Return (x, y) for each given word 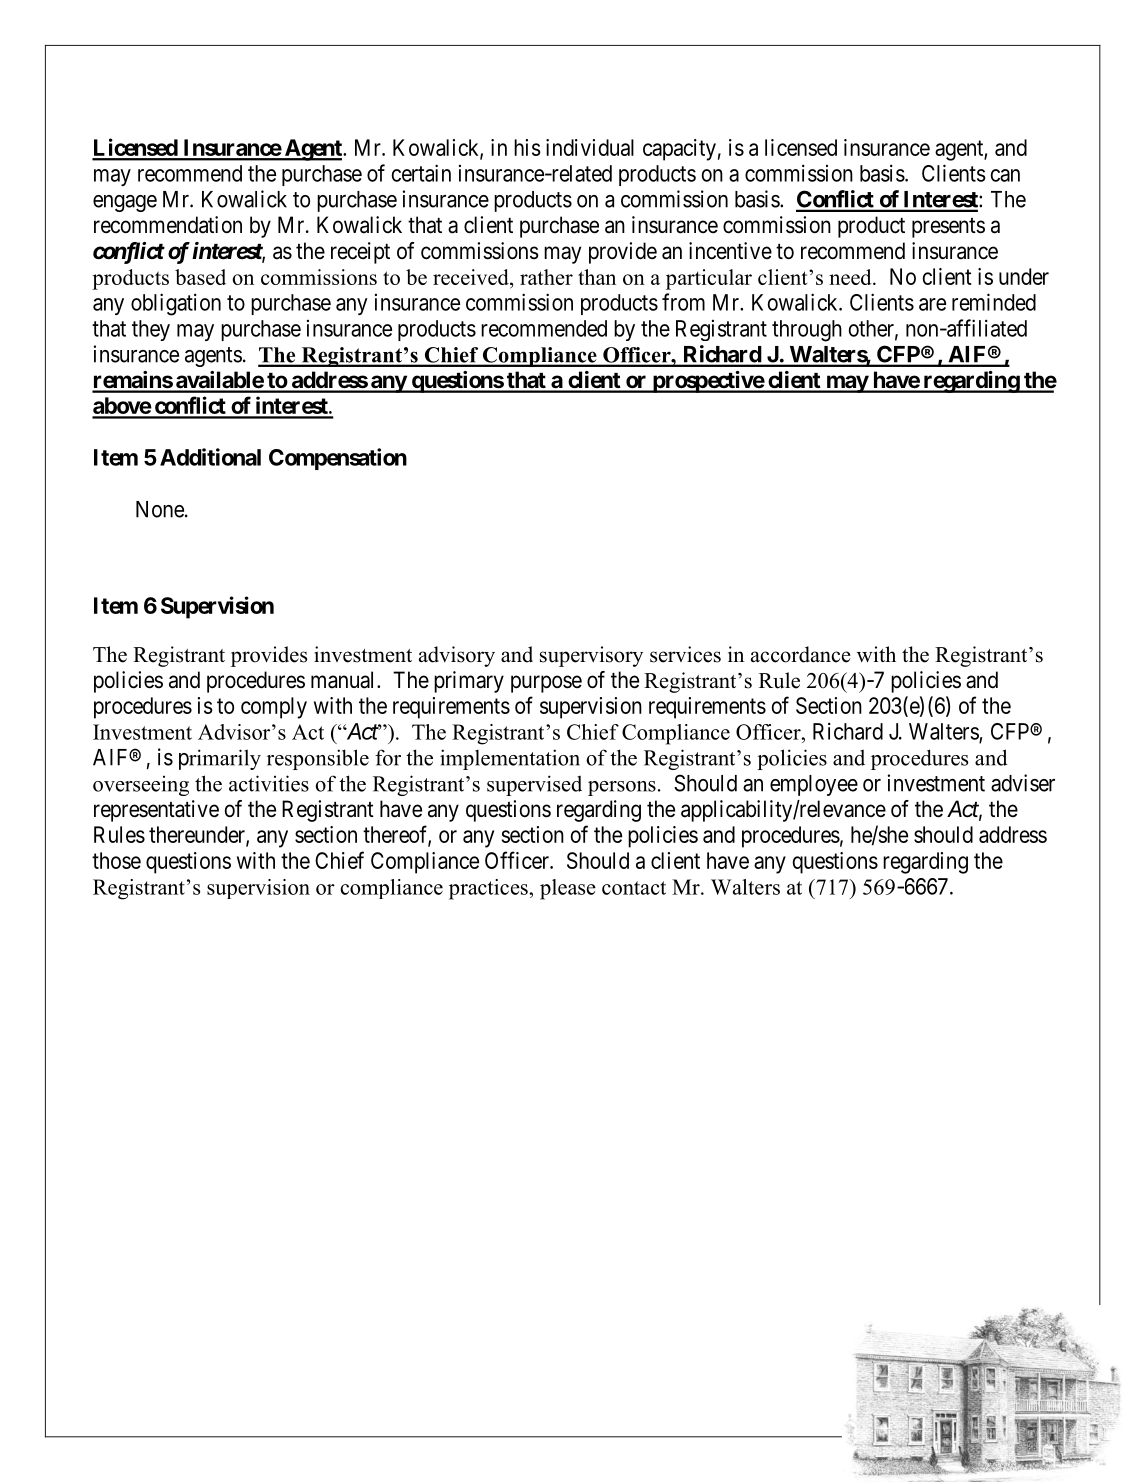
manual (344, 680)
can (1005, 175)
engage (125, 203)
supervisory (591, 656)
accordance (801, 654)
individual (590, 147)
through (807, 331)
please (568, 889)
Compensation (338, 459)
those (116, 860)
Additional (210, 457)
